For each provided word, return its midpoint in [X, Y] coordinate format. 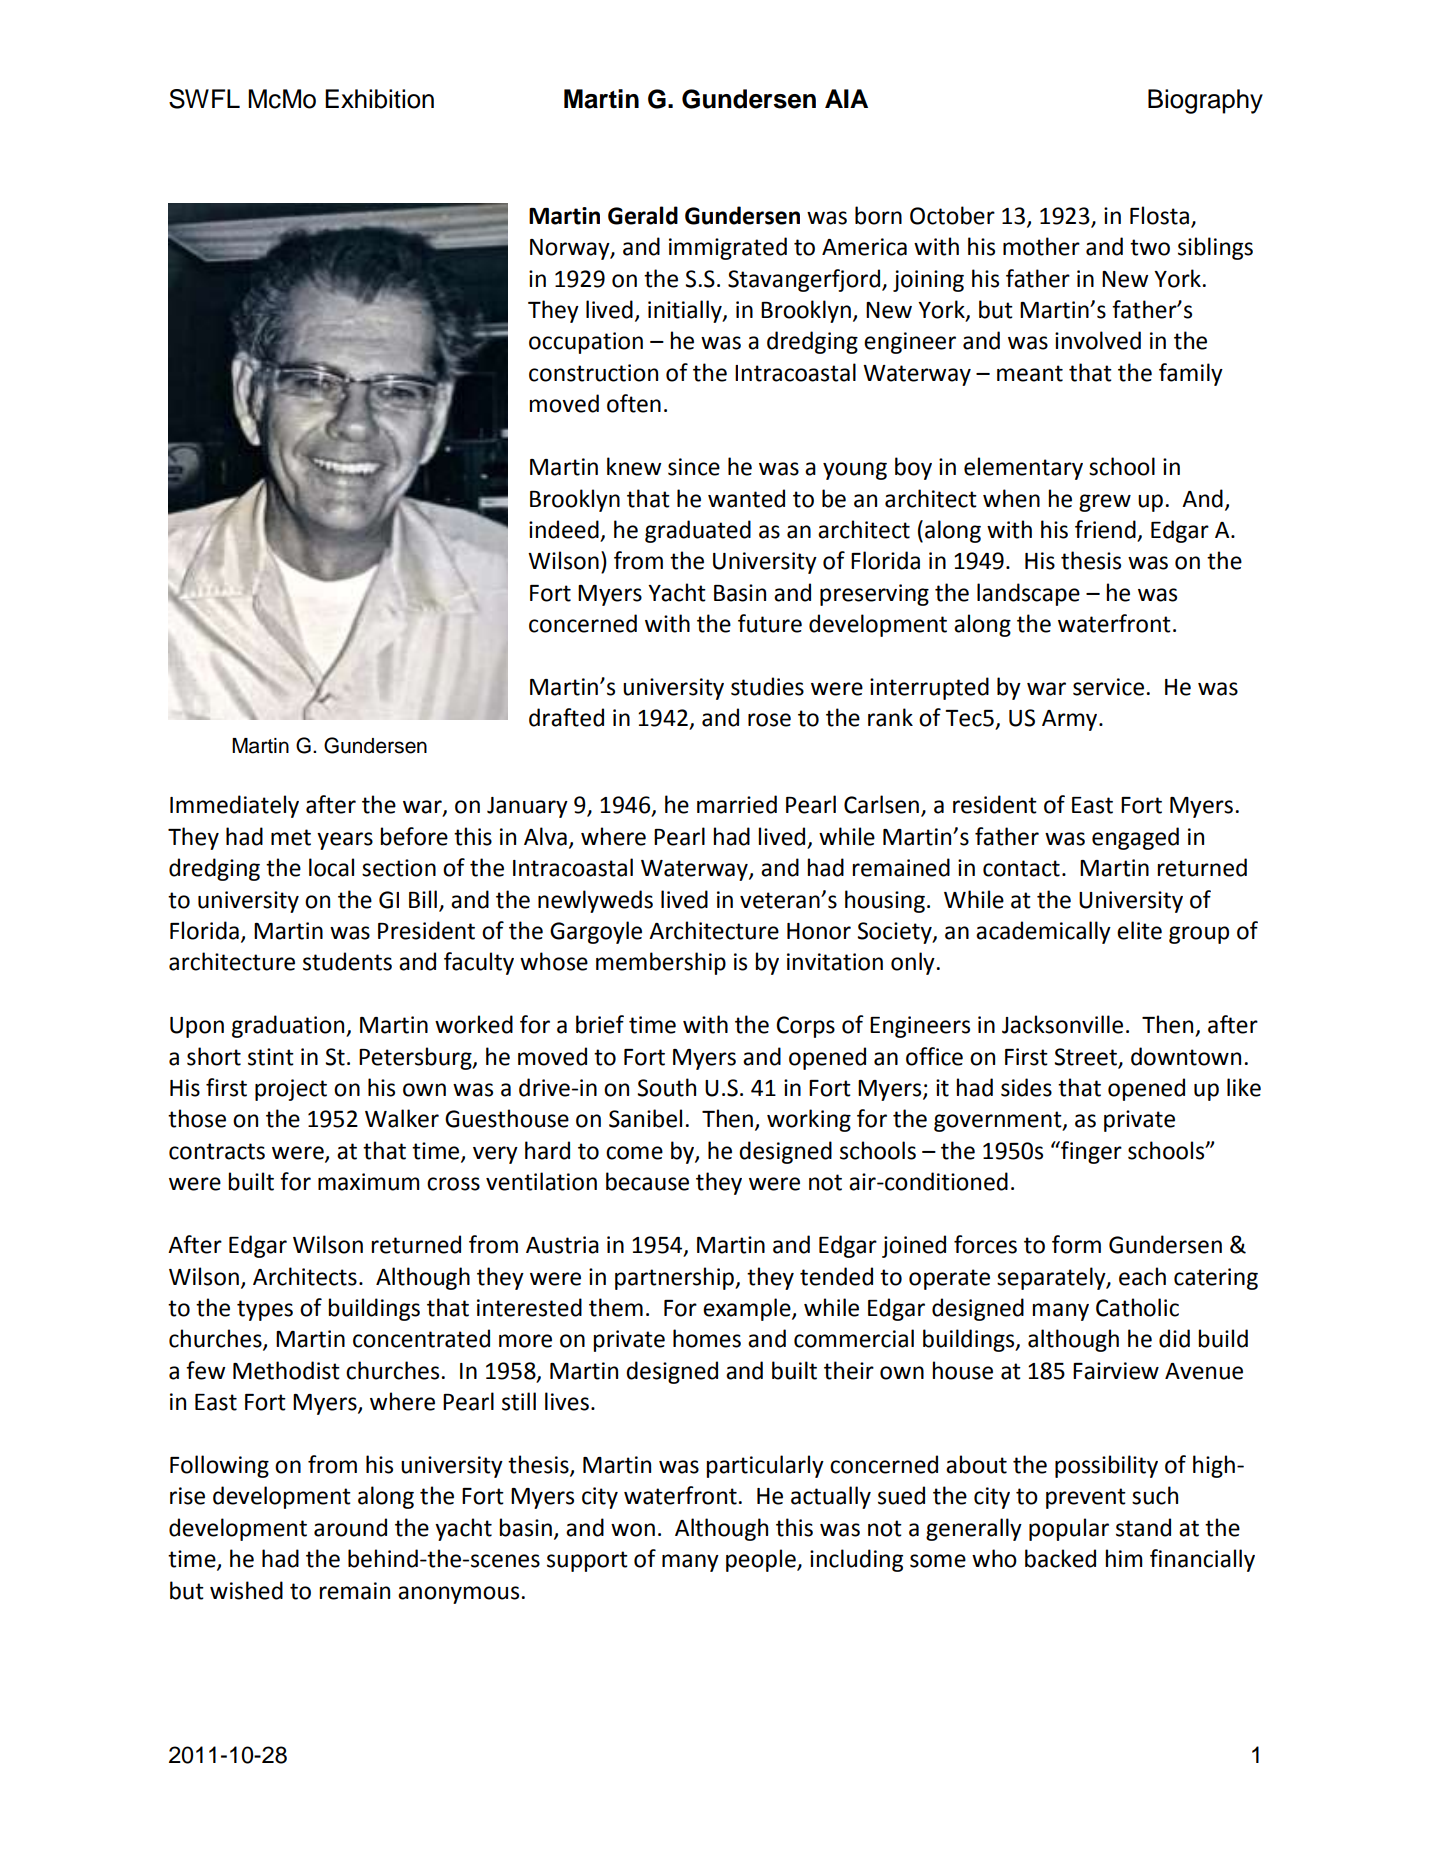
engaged [1135, 838]
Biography [1205, 101]
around [350, 1527]
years [345, 841]
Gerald [643, 215]
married [737, 804]
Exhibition [379, 99]
